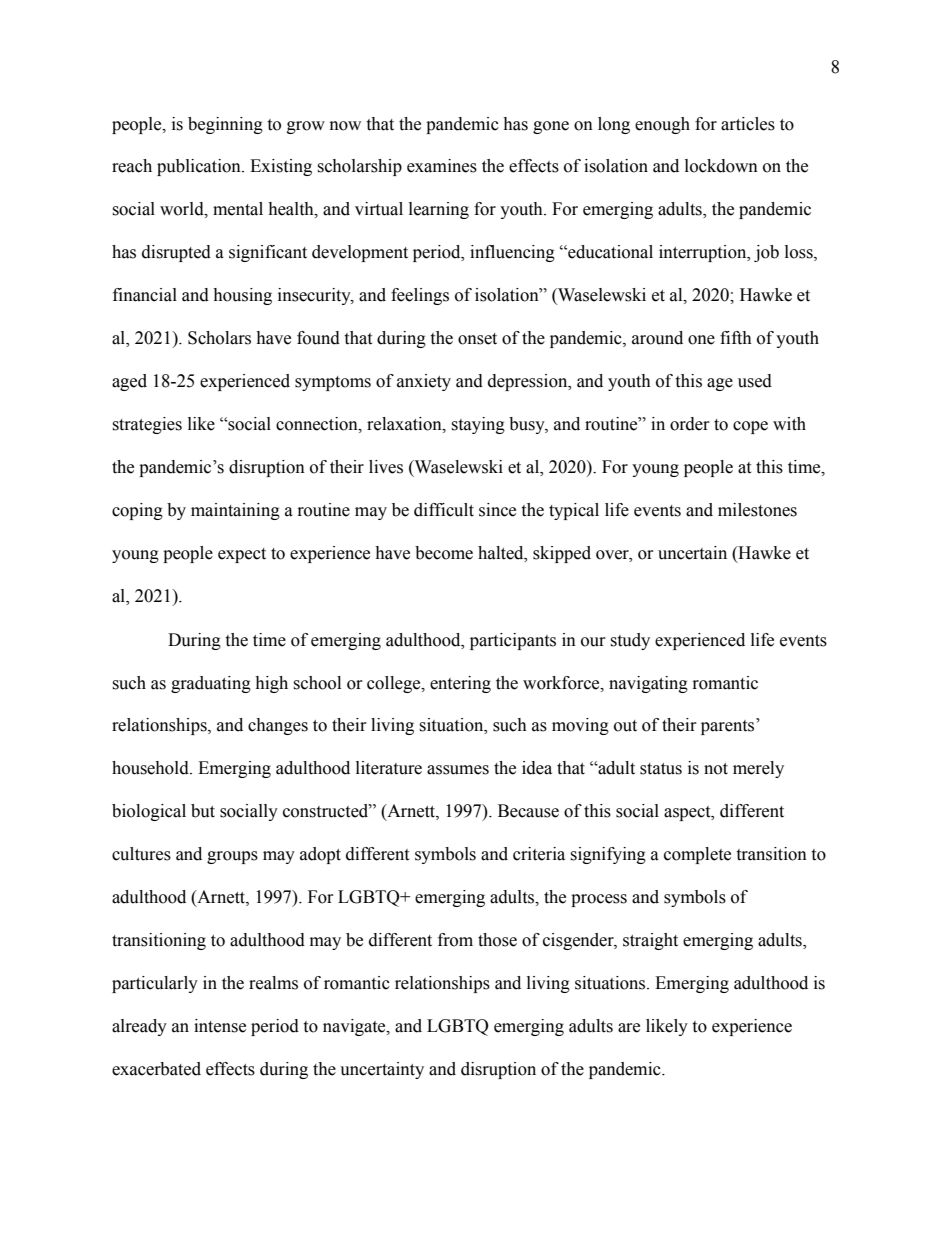  What do you see at coordinates (220, 1026) in the document?
I see `intense` at bounding box center [220, 1026].
